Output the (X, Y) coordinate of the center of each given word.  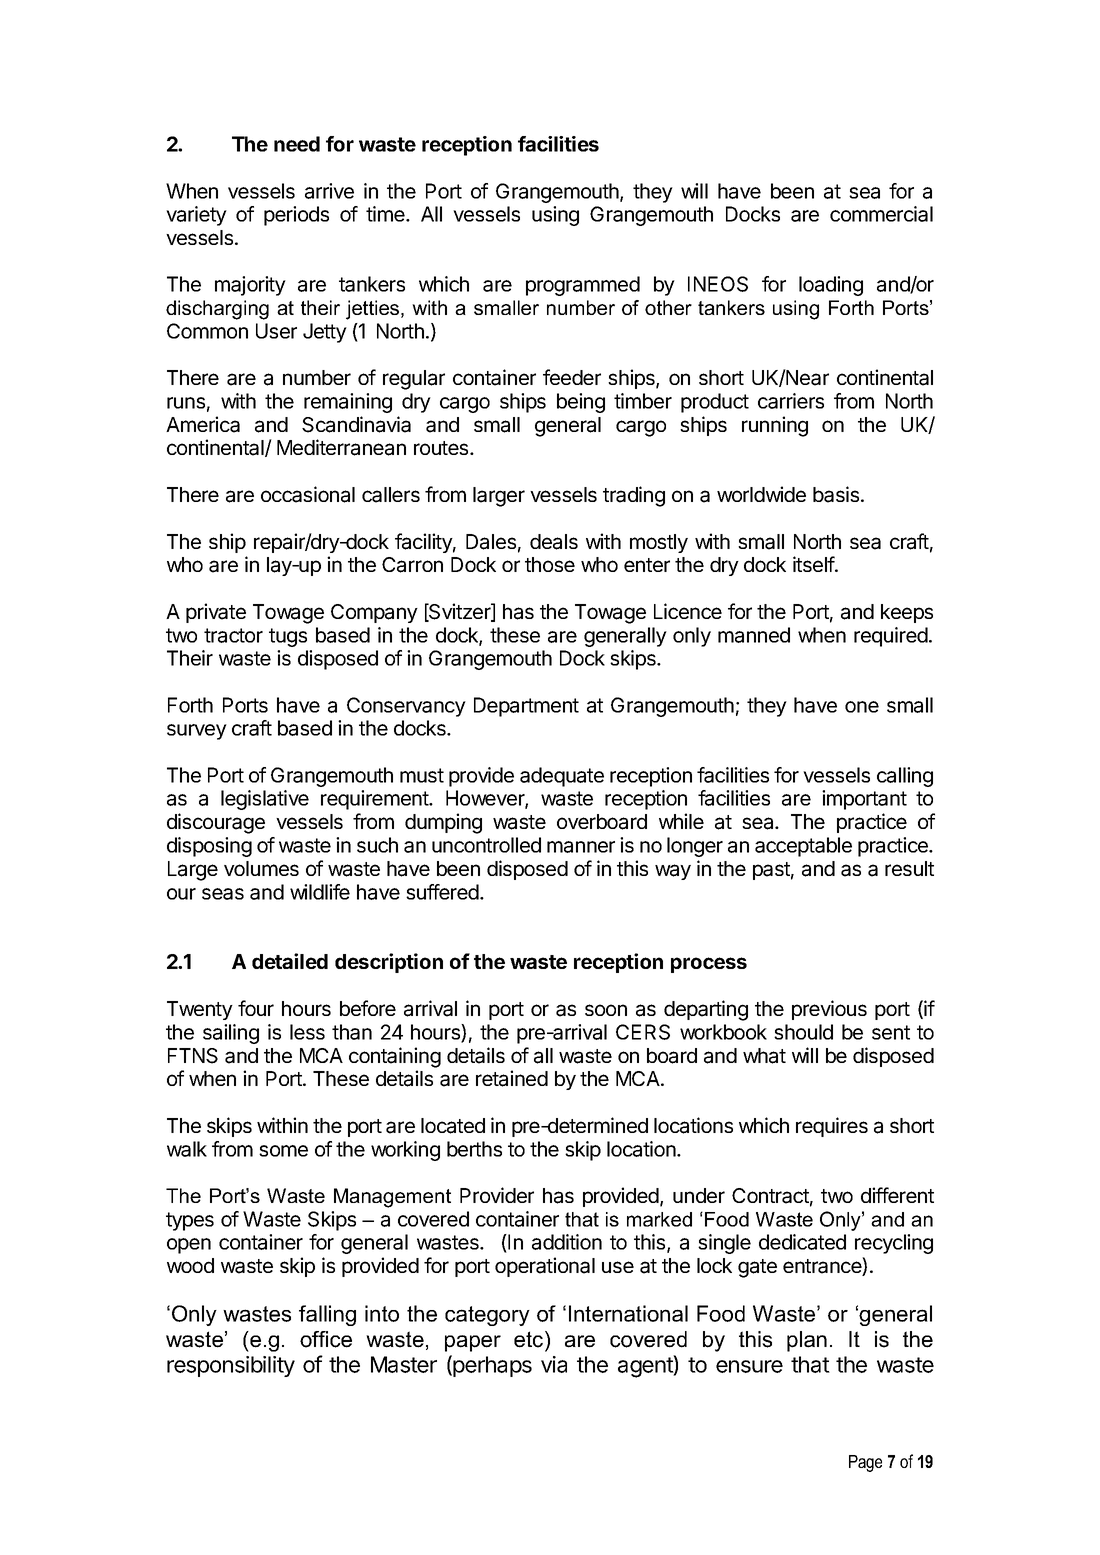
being (581, 403)
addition (567, 1242)
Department (526, 707)
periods (296, 216)
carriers (791, 401)
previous (829, 1010)
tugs (288, 637)
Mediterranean (341, 447)
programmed (583, 286)
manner (581, 847)
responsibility (231, 1366)
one (862, 707)
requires (832, 1127)
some (283, 1151)
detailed (290, 961)
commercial (881, 214)
